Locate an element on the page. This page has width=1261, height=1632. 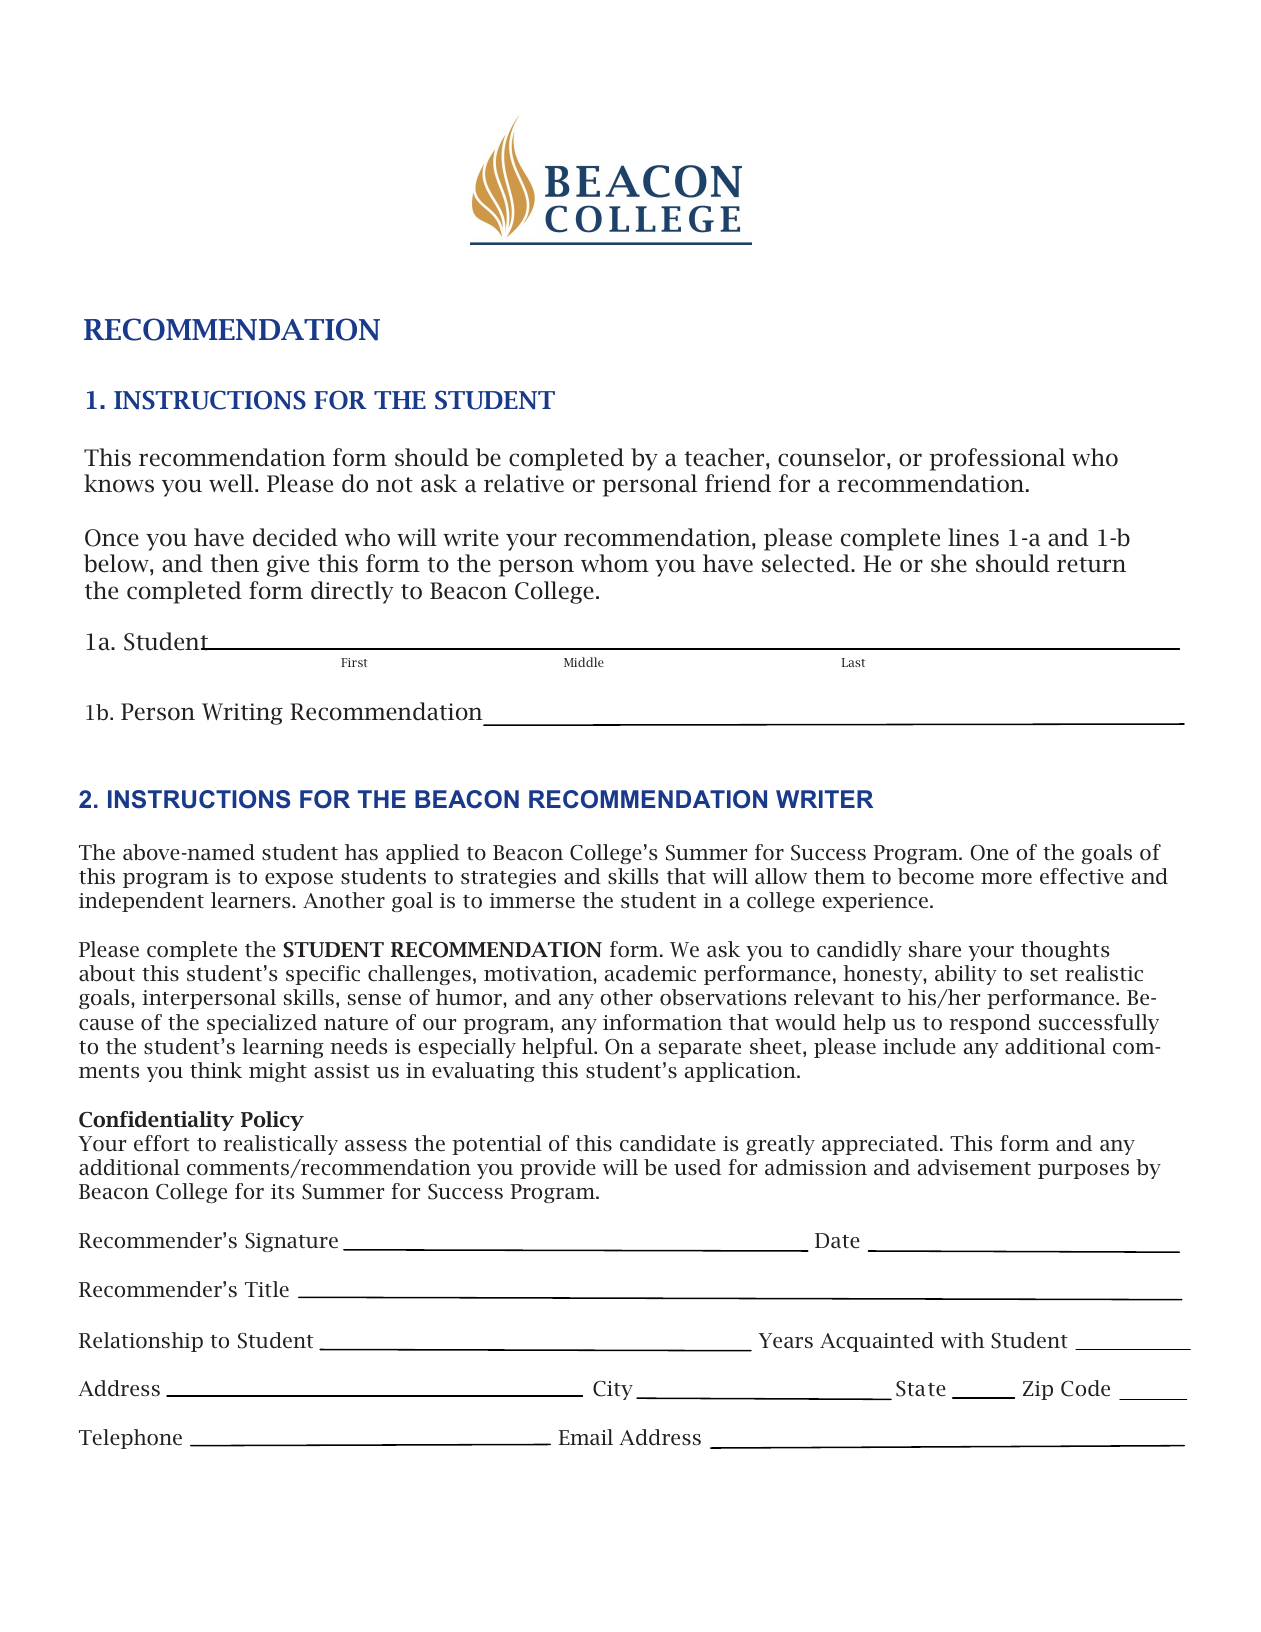
well is located at coordinates (232, 483).
